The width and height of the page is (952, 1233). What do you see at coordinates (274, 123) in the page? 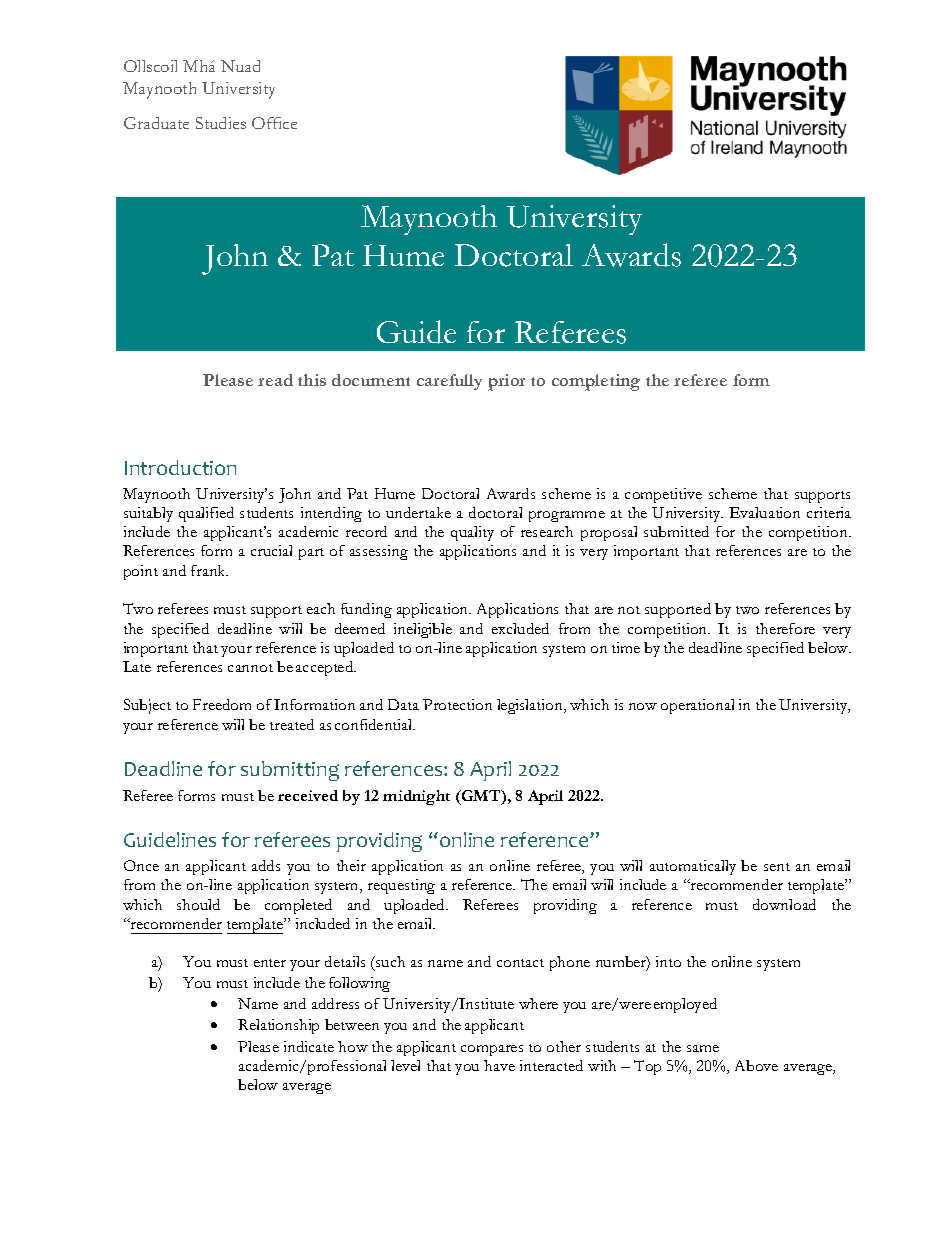
I see `Office` at bounding box center [274, 123].
